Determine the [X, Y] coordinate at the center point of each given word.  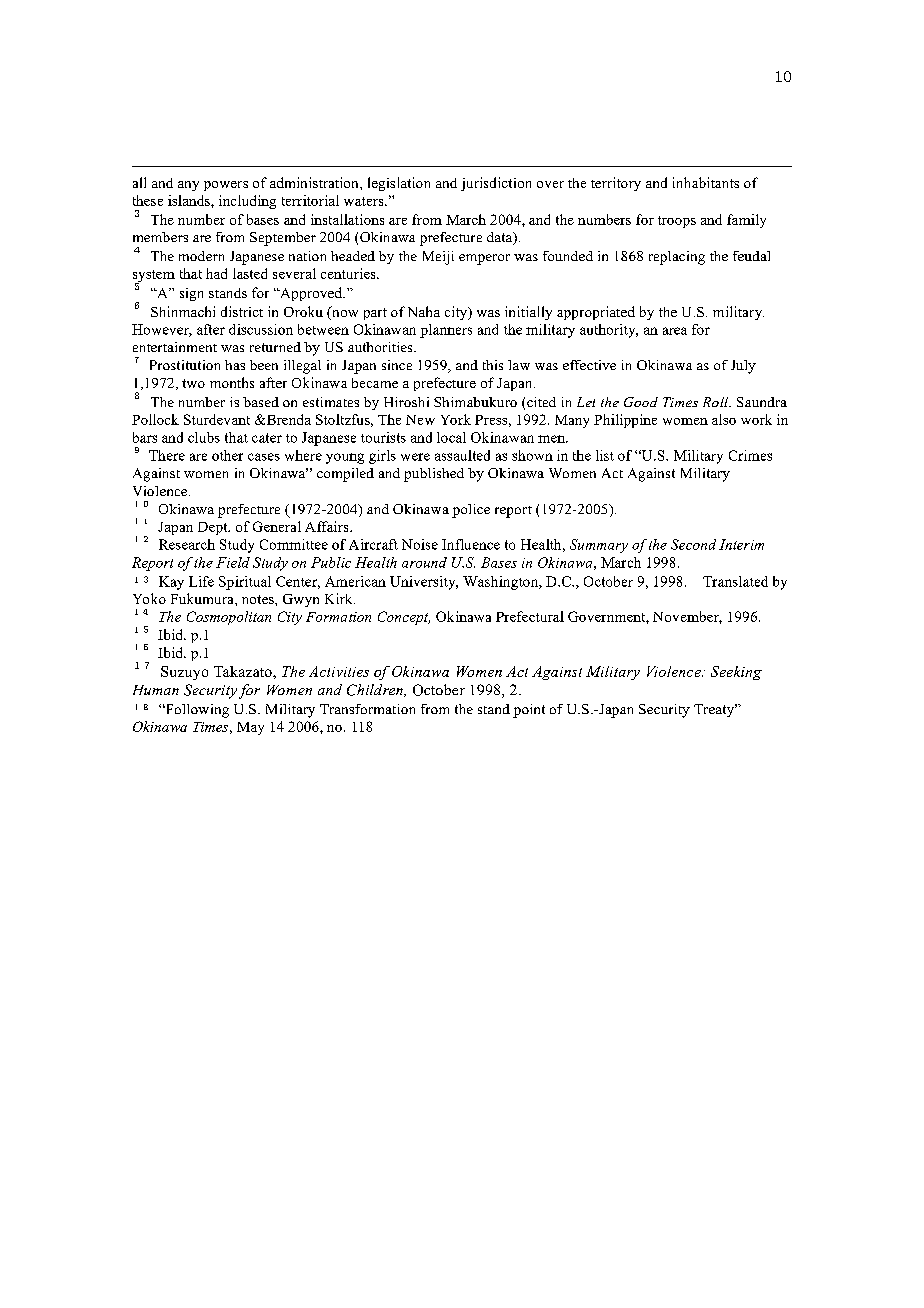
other [227, 455]
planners [446, 331]
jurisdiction [496, 184]
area [675, 331]
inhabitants [706, 182]
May [250, 728]
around [424, 562]
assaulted [462, 455]
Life [201, 581]
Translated [735, 581]
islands [190, 200]
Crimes [750, 455]
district [242, 311]
